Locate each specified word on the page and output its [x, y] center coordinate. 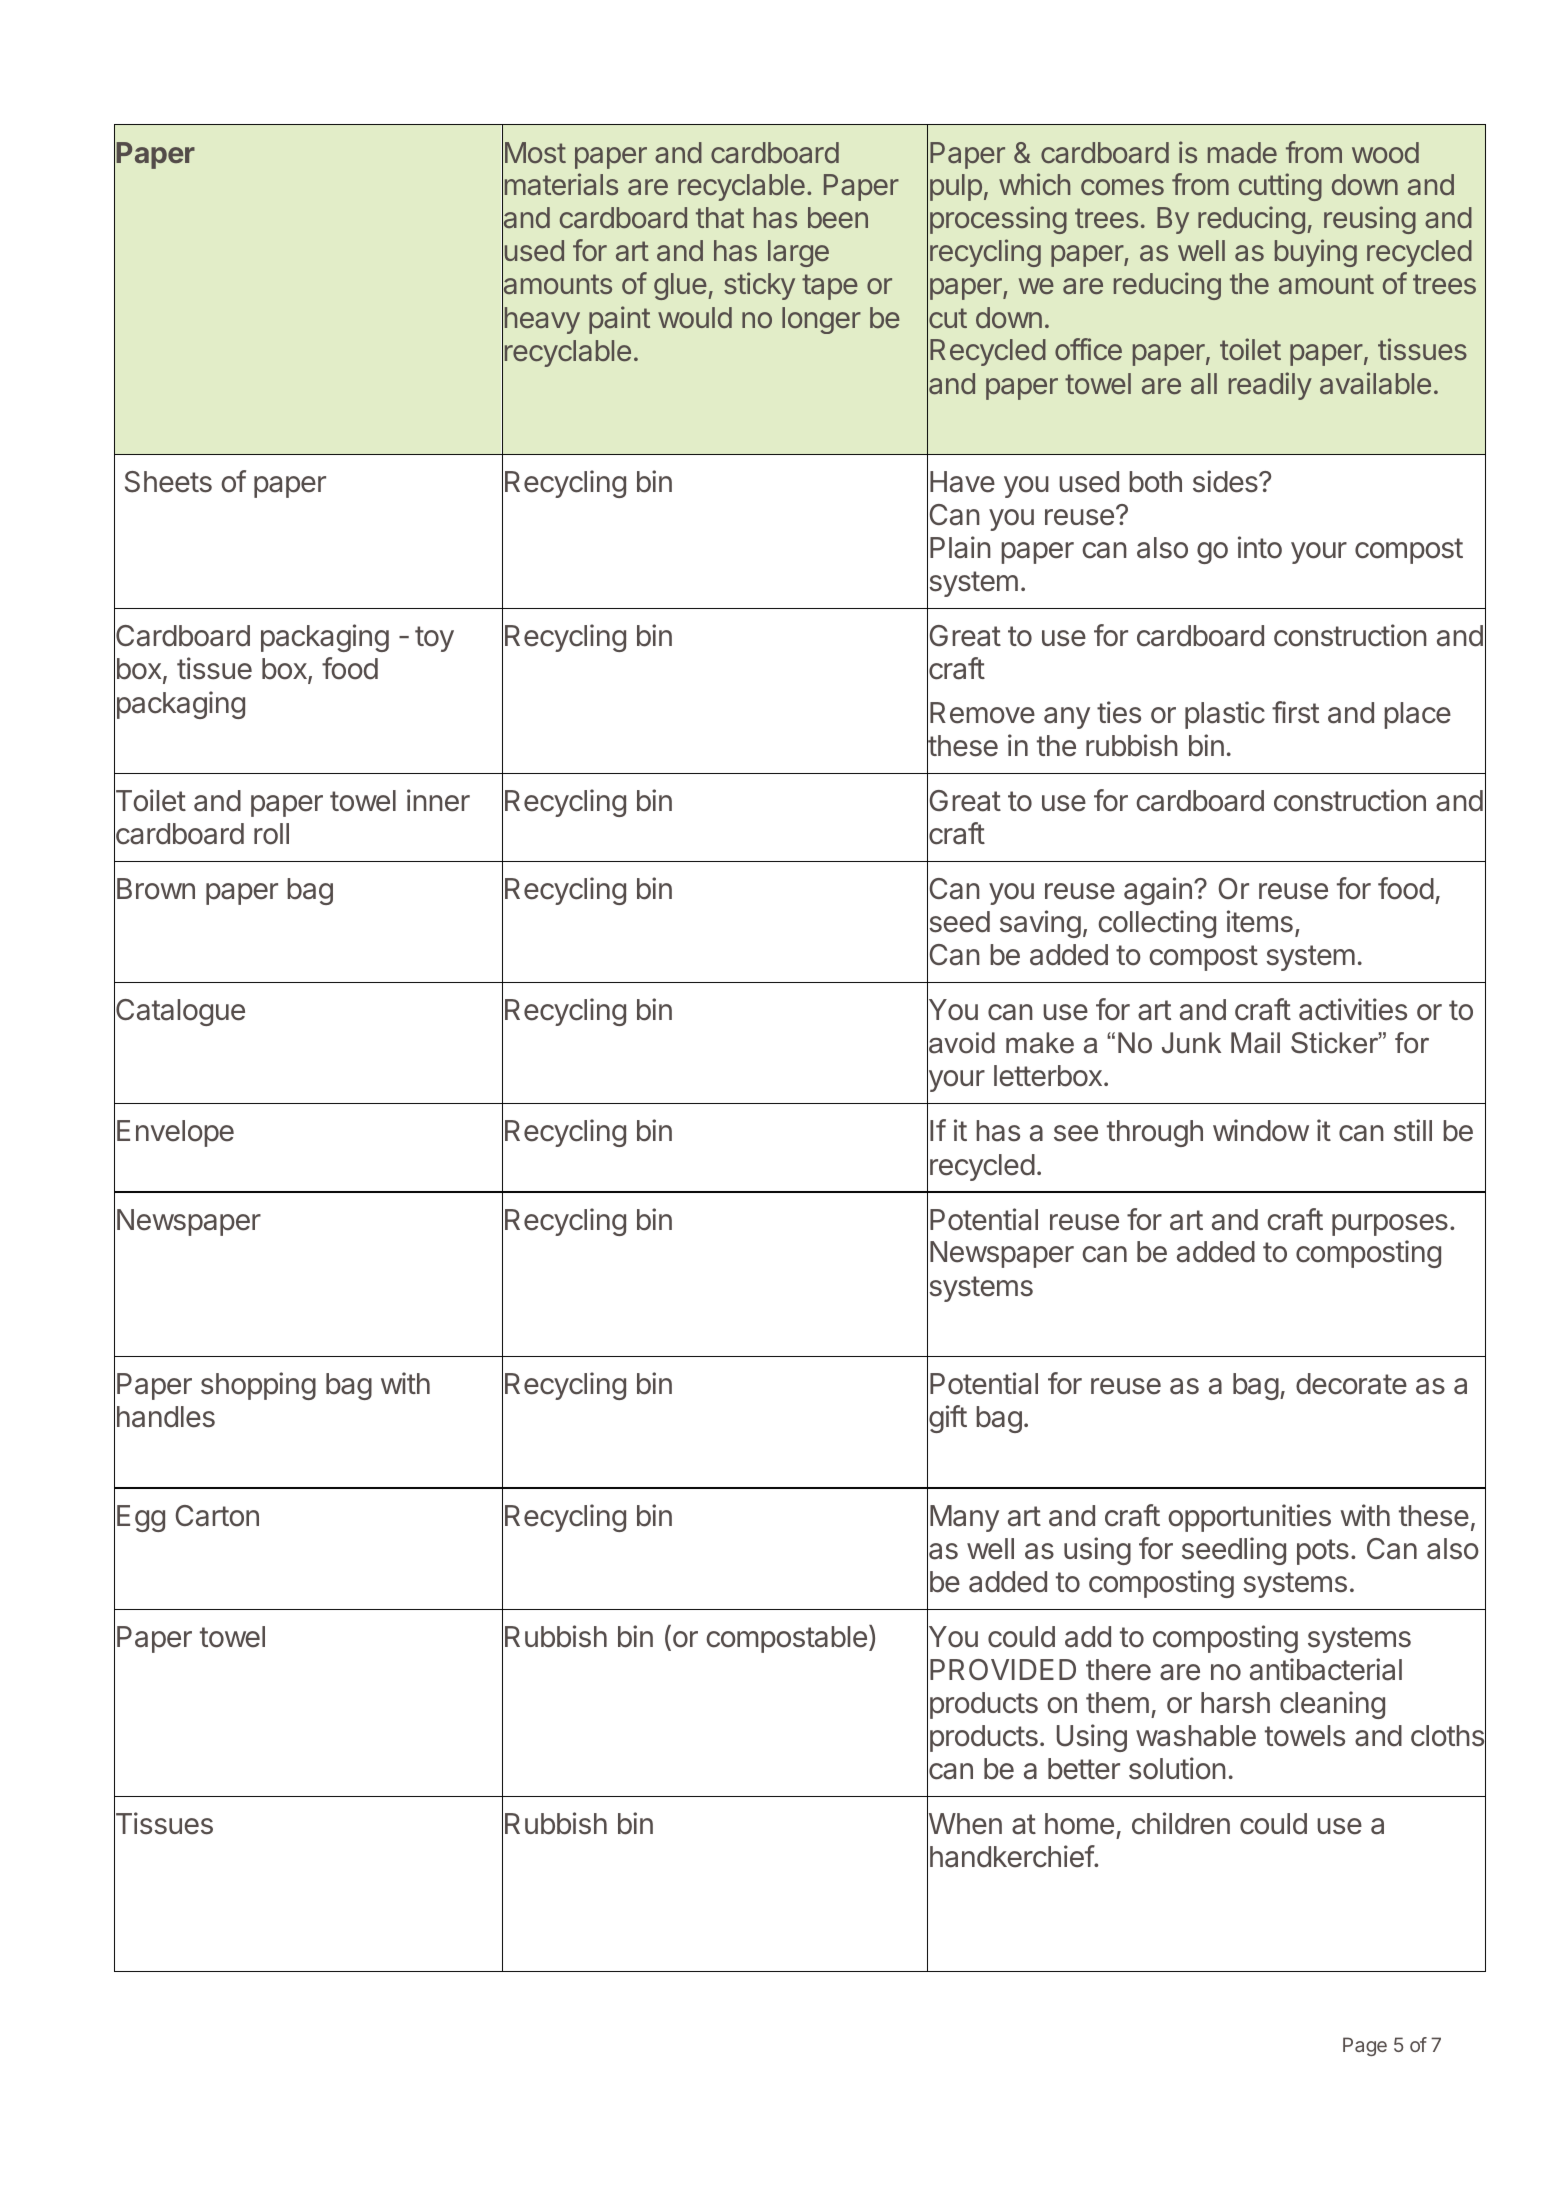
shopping [258, 1386]
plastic [1225, 715]
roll [271, 834]
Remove [982, 713]
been [838, 217]
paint [619, 320]
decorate [1351, 1384]
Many [964, 1518]
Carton [217, 1516]
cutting [1280, 187]
